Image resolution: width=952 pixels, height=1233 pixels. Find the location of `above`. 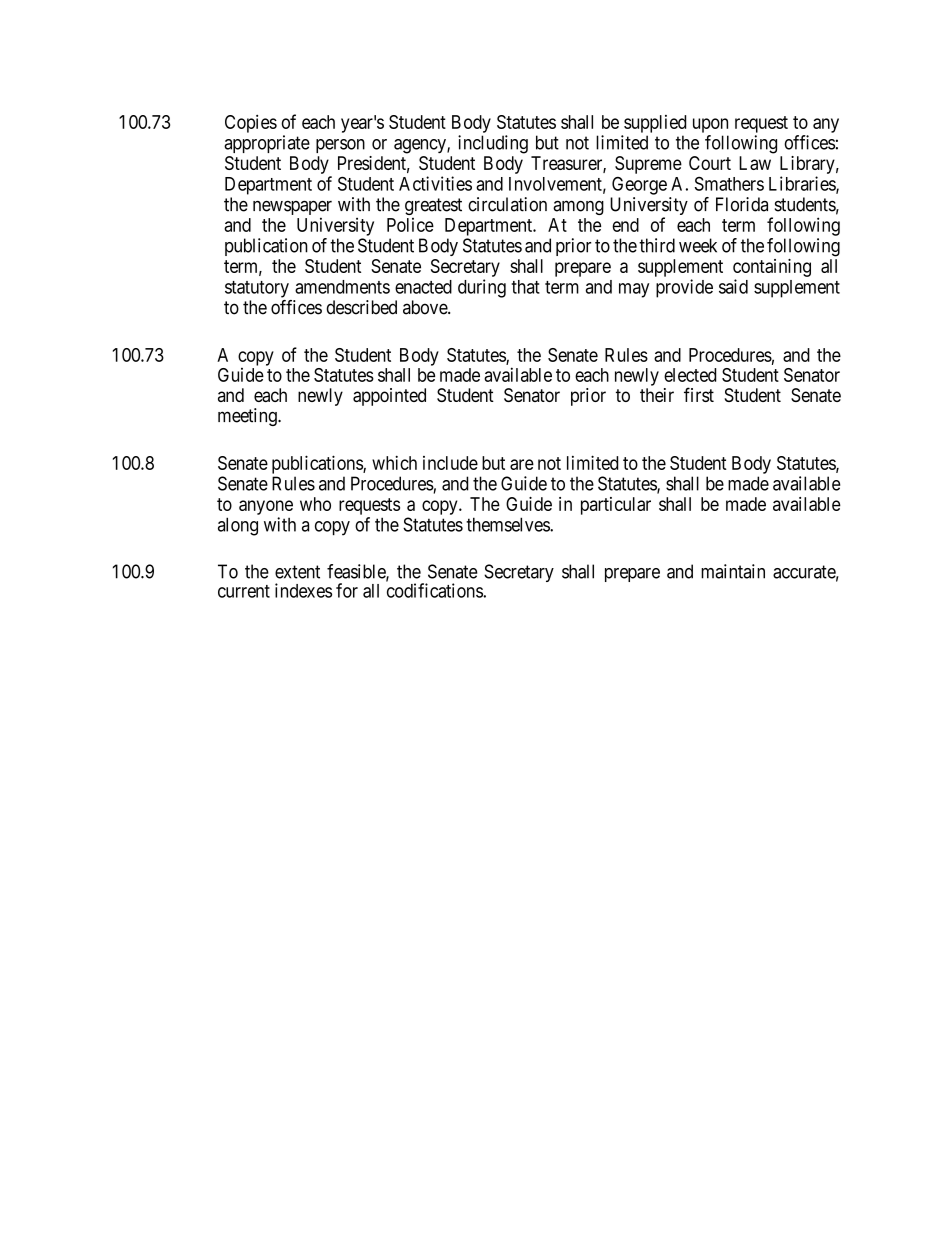

above is located at coordinates (426, 307).
